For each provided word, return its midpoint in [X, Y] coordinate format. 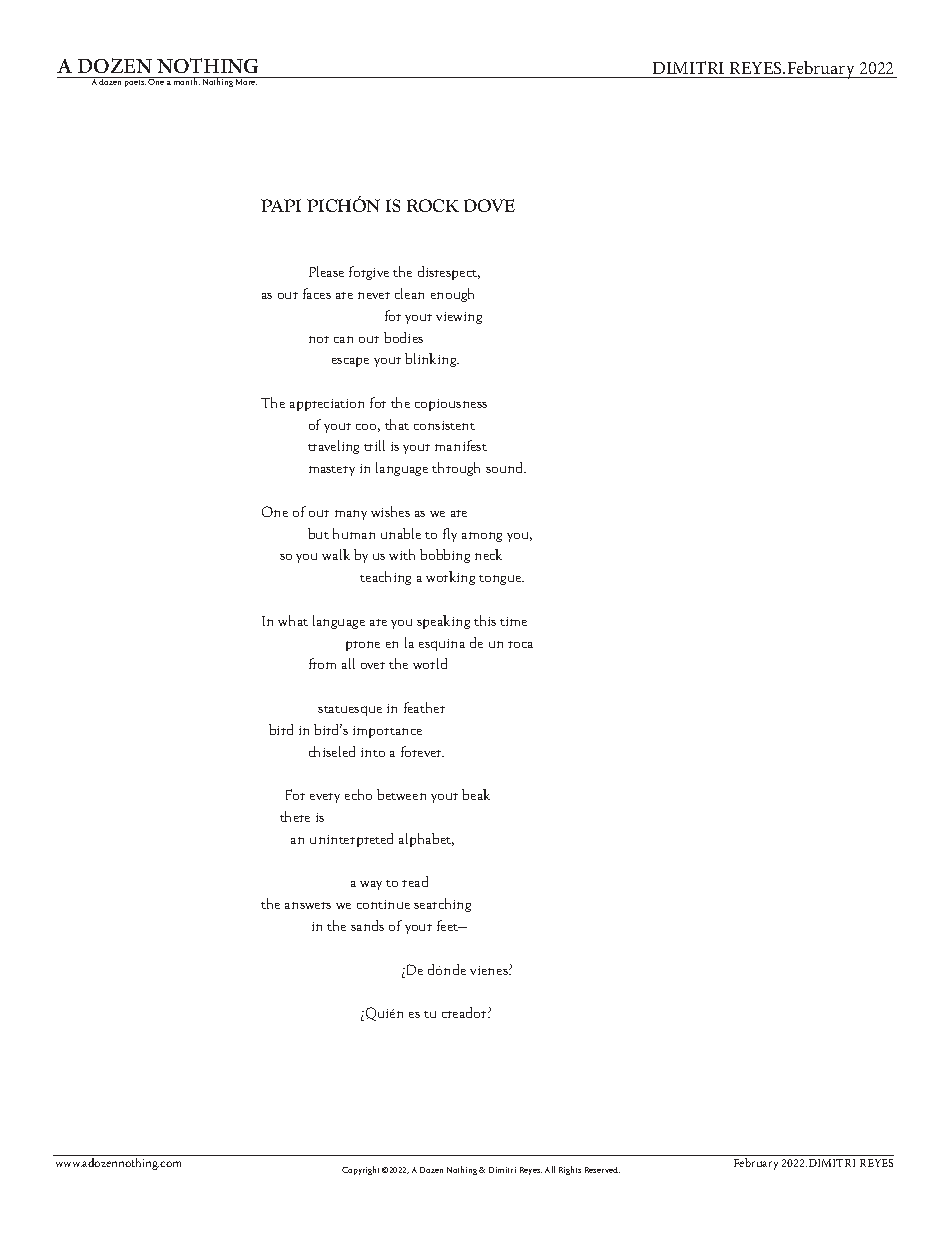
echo [358, 794]
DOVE [489, 205]
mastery [332, 471]
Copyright [360, 1170]
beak [476, 794]
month [186, 81]
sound [506, 467]
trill [374, 445]
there [295, 816]
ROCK [433, 205]
